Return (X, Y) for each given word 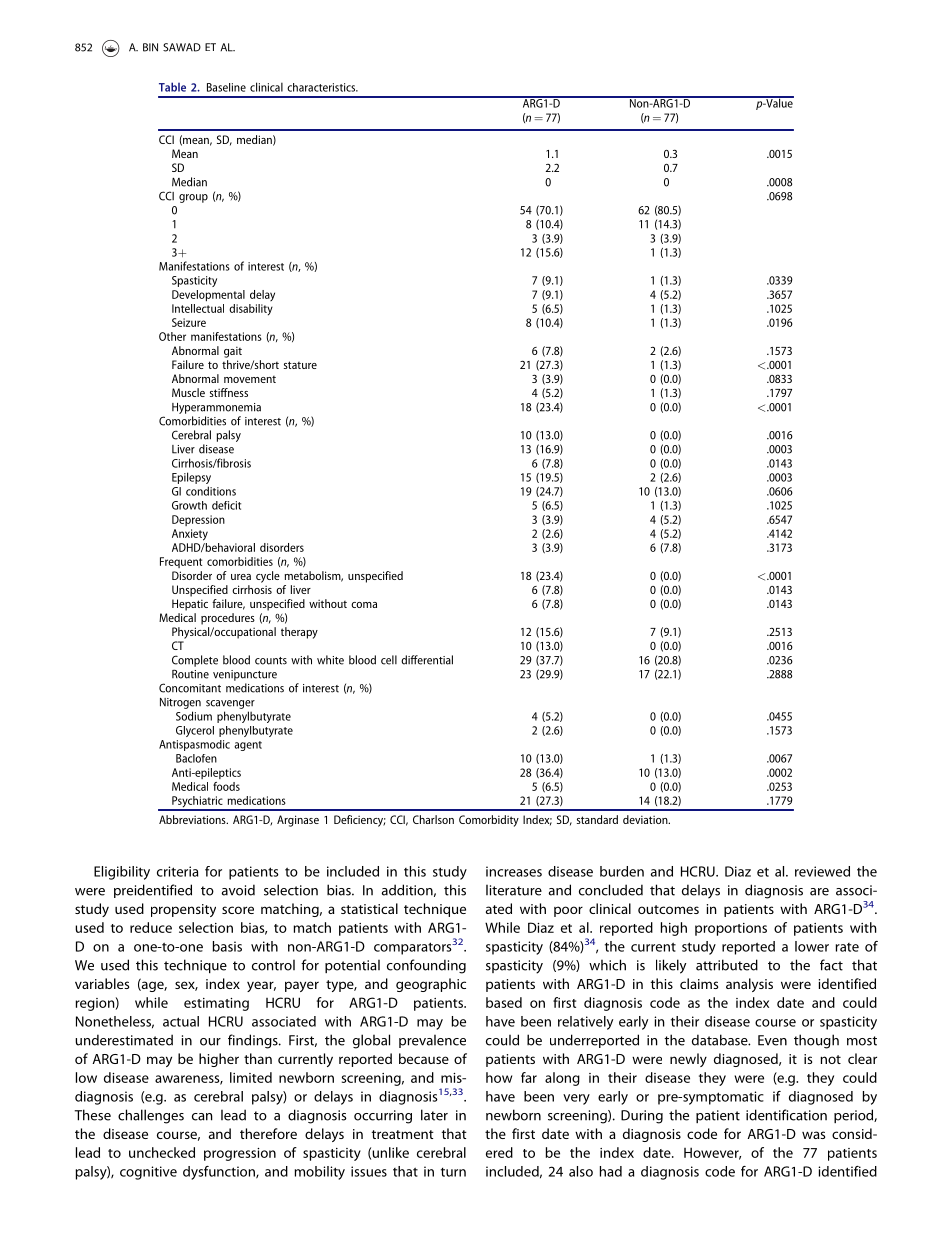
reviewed (822, 871)
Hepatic (190, 605)
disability (251, 310)
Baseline (226, 87)
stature (300, 365)
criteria (177, 871)
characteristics (322, 87)
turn (453, 1172)
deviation (646, 819)
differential (427, 660)
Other (172, 336)
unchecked (162, 1152)
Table (172, 87)
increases (514, 871)
